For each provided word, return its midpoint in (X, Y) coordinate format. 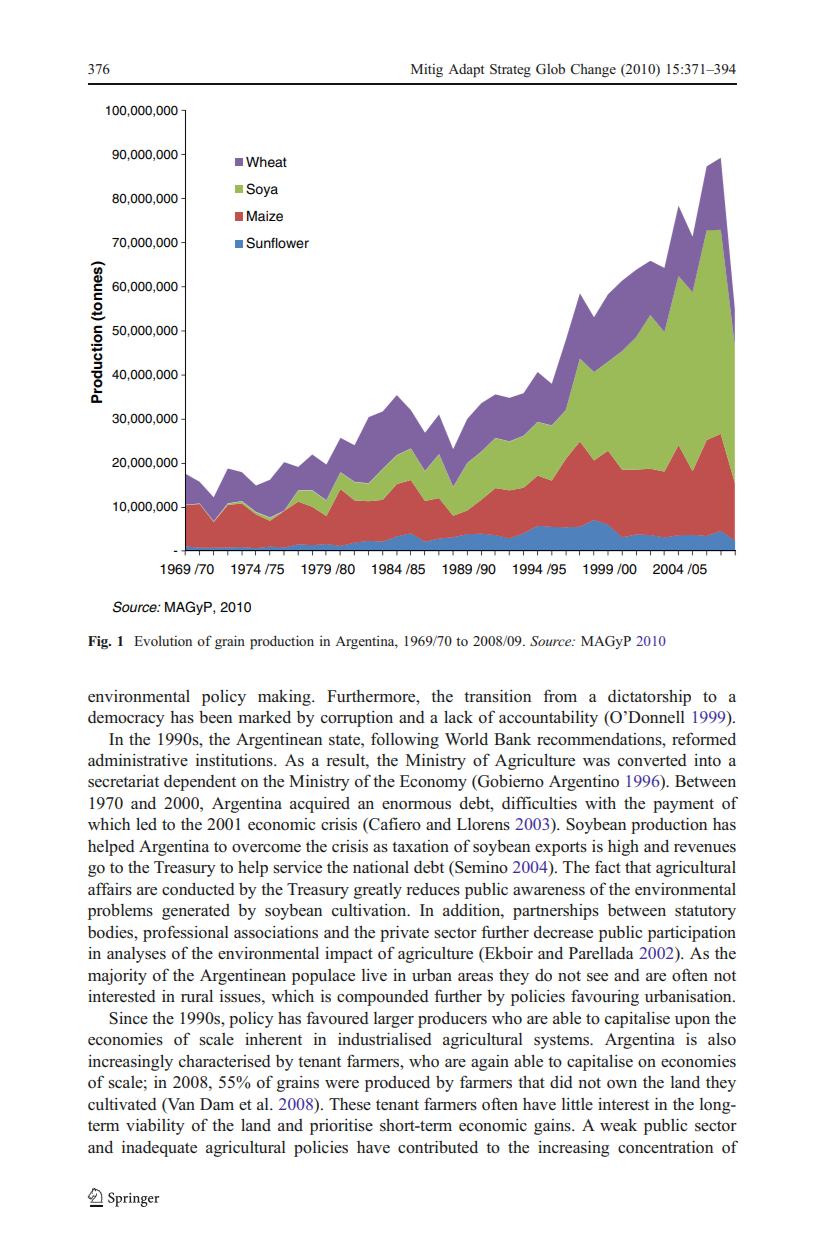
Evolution (163, 640)
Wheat (266, 162)
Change (593, 70)
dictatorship (649, 697)
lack (458, 716)
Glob (550, 69)
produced (397, 1083)
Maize (265, 216)
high (623, 847)
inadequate (159, 1149)
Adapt (466, 71)
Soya (262, 190)
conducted (198, 888)
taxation (420, 846)
